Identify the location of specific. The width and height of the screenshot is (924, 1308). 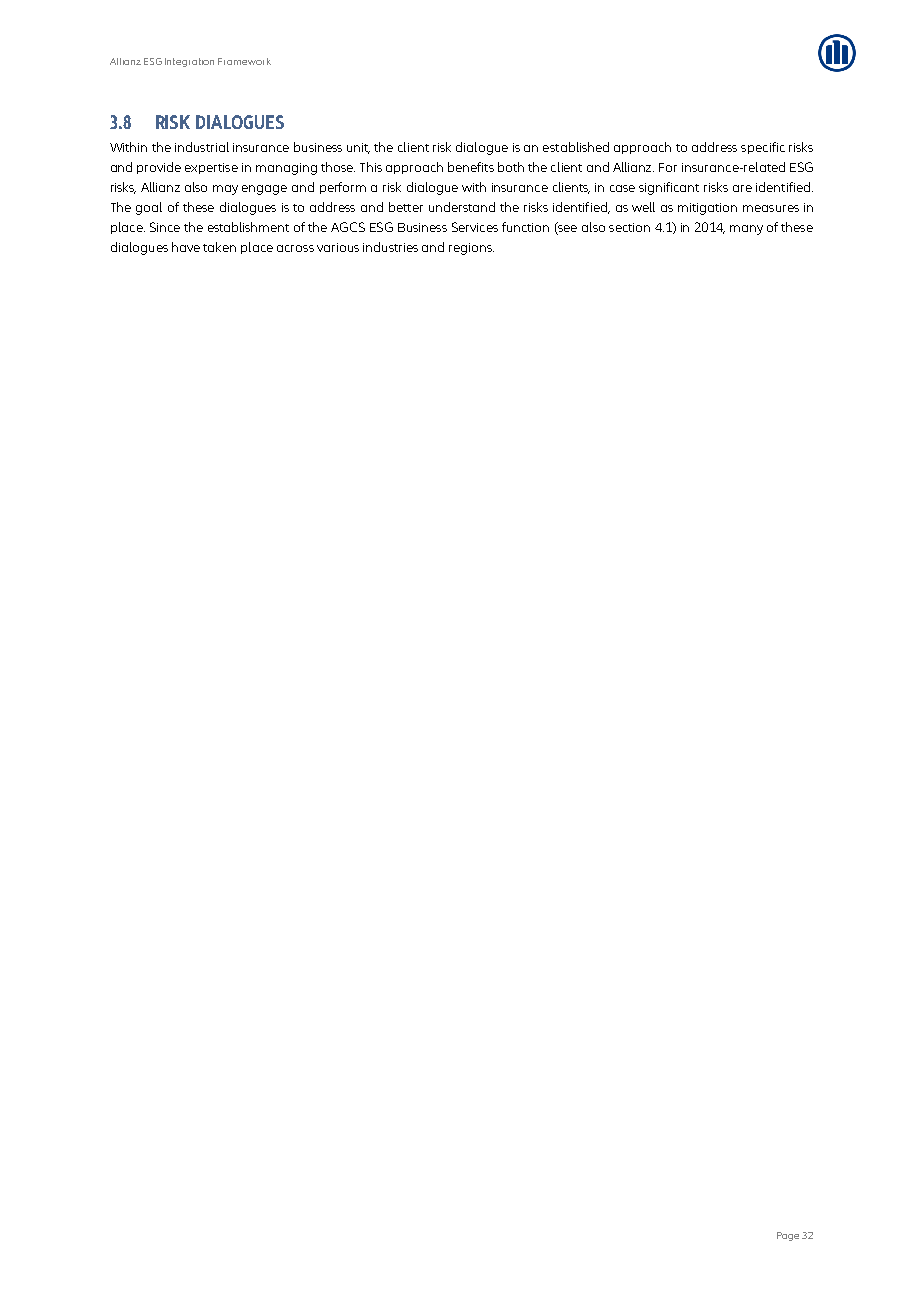
(763, 148).
